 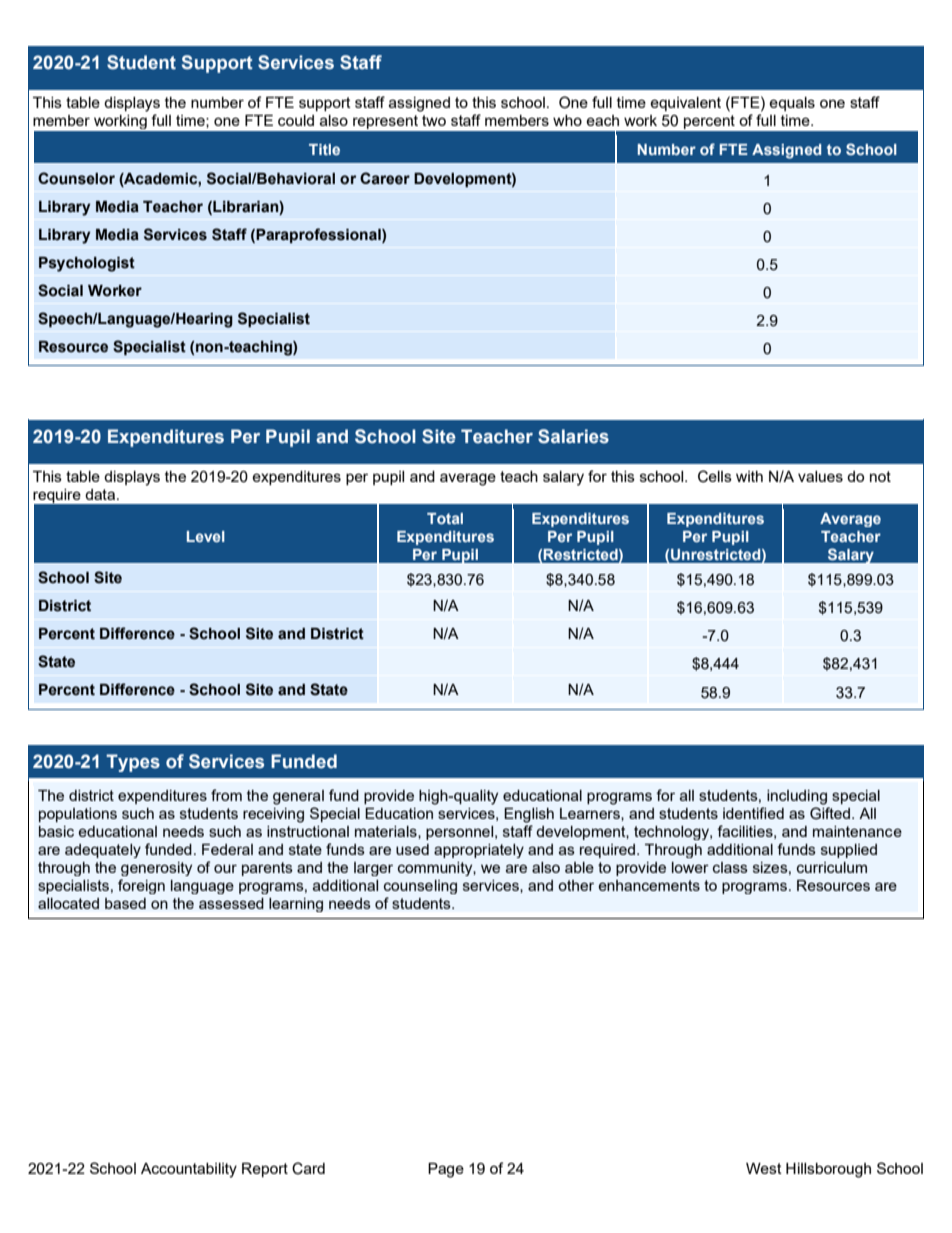 I want to click on from, so click(x=226, y=795).
